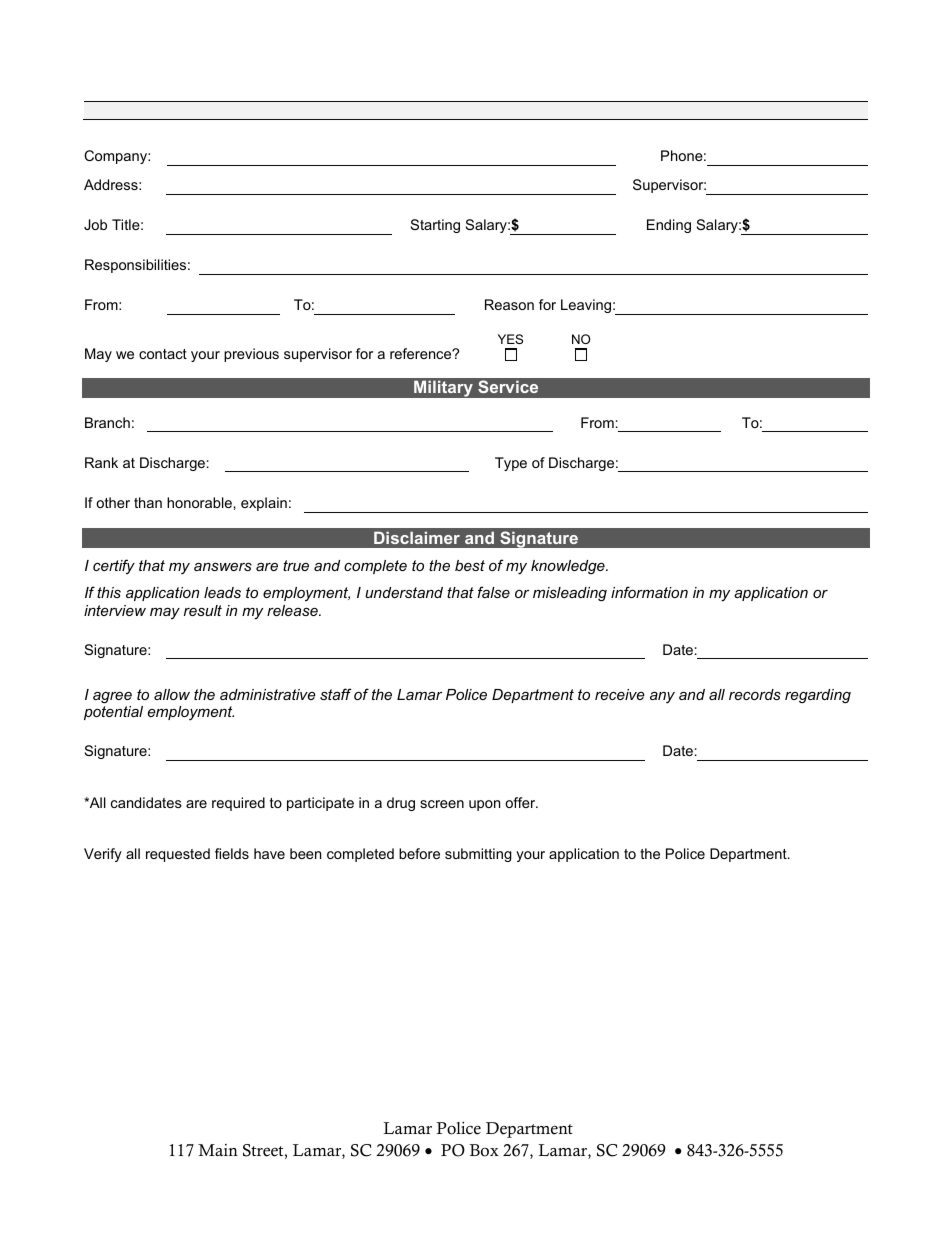 The image size is (952, 1233). I want to click on staff, so click(336, 694).
